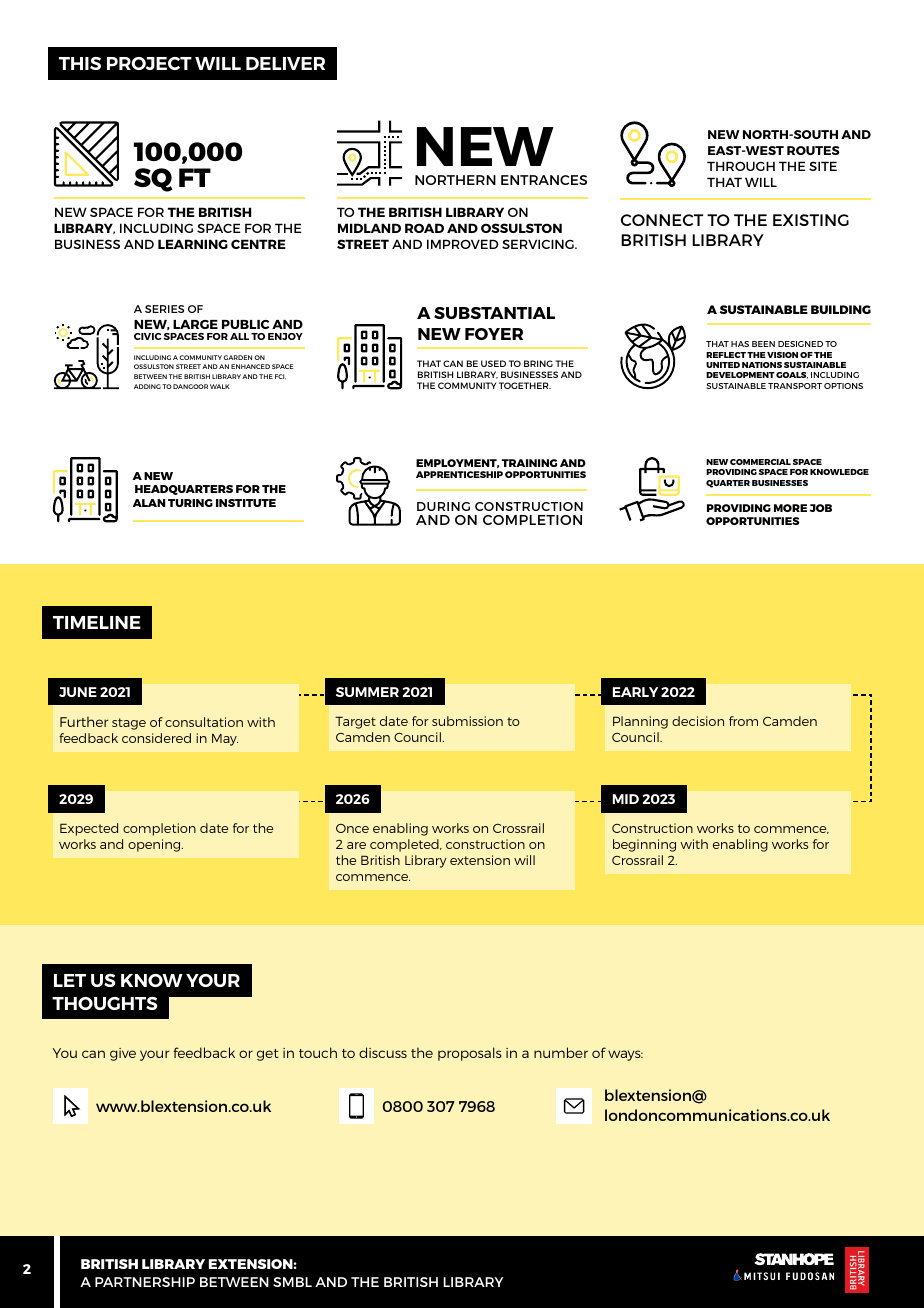 Image resolution: width=924 pixels, height=1308 pixels. What do you see at coordinates (790, 508) in the document?
I see `MORE` at bounding box center [790, 508].
